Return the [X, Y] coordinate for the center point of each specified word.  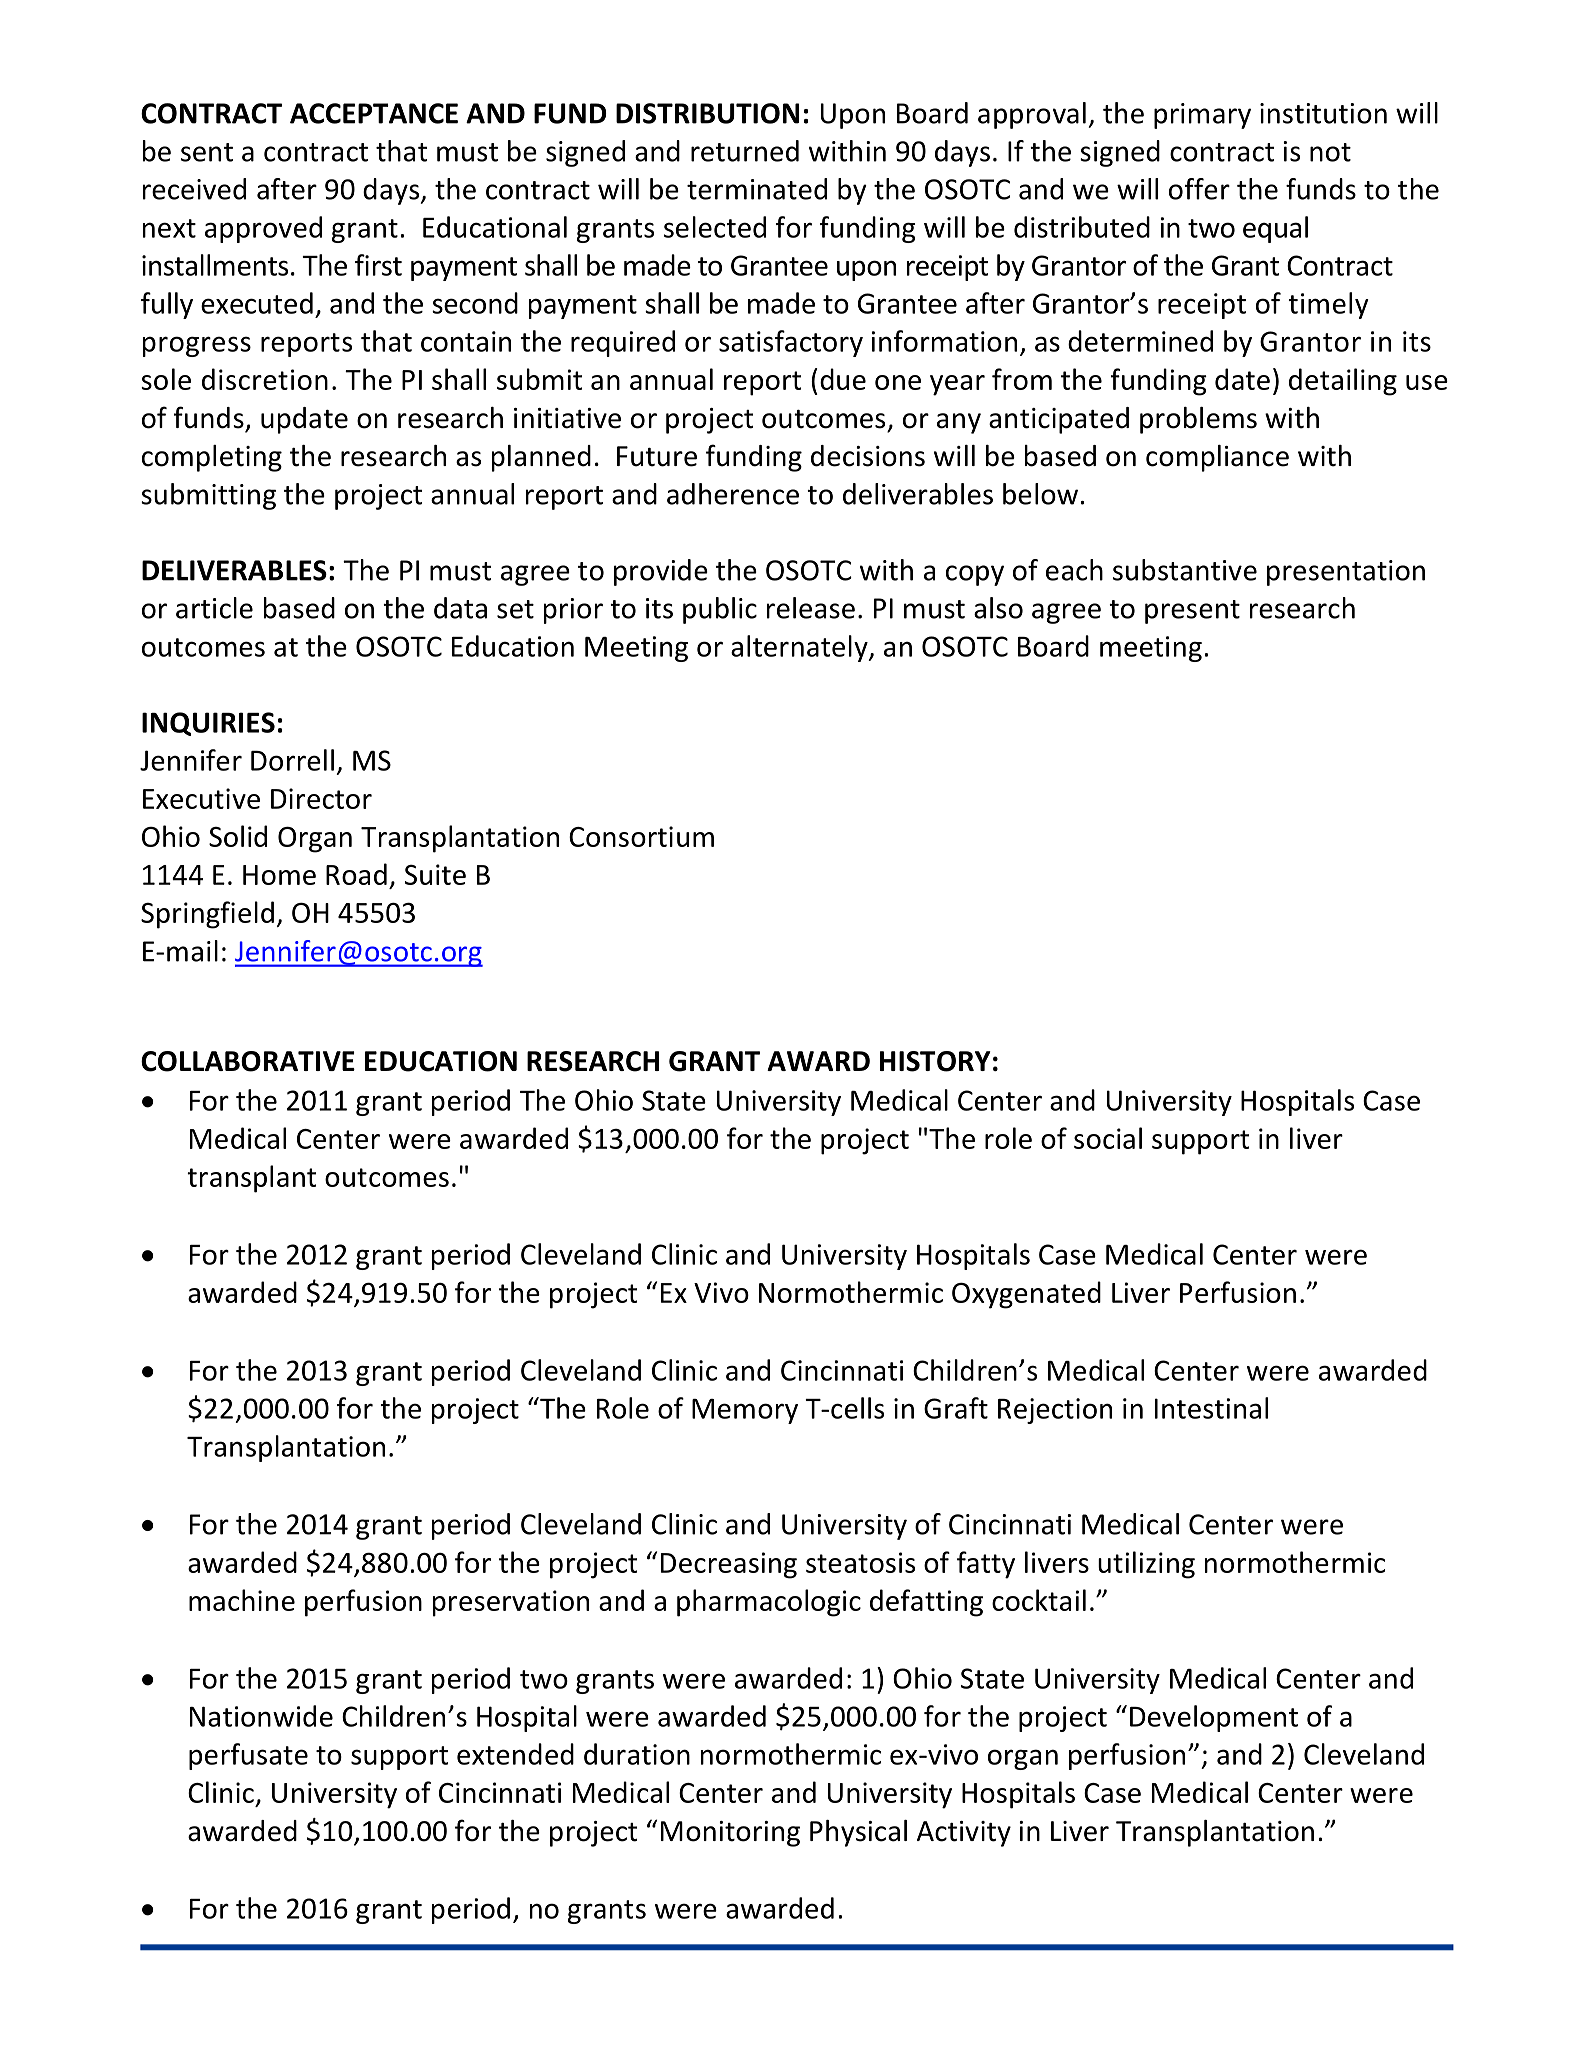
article [214, 608]
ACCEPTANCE [374, 113]
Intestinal [1211, 1408]
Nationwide [261, 1716]
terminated [757, 189]
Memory [745, 1411]
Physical [858, 1833]
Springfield [207, 915]
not [1330, 152]
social [1108, 1138]
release [811, 608]
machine [242, 1600]
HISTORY [935, 1061]
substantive [1185, 570]
